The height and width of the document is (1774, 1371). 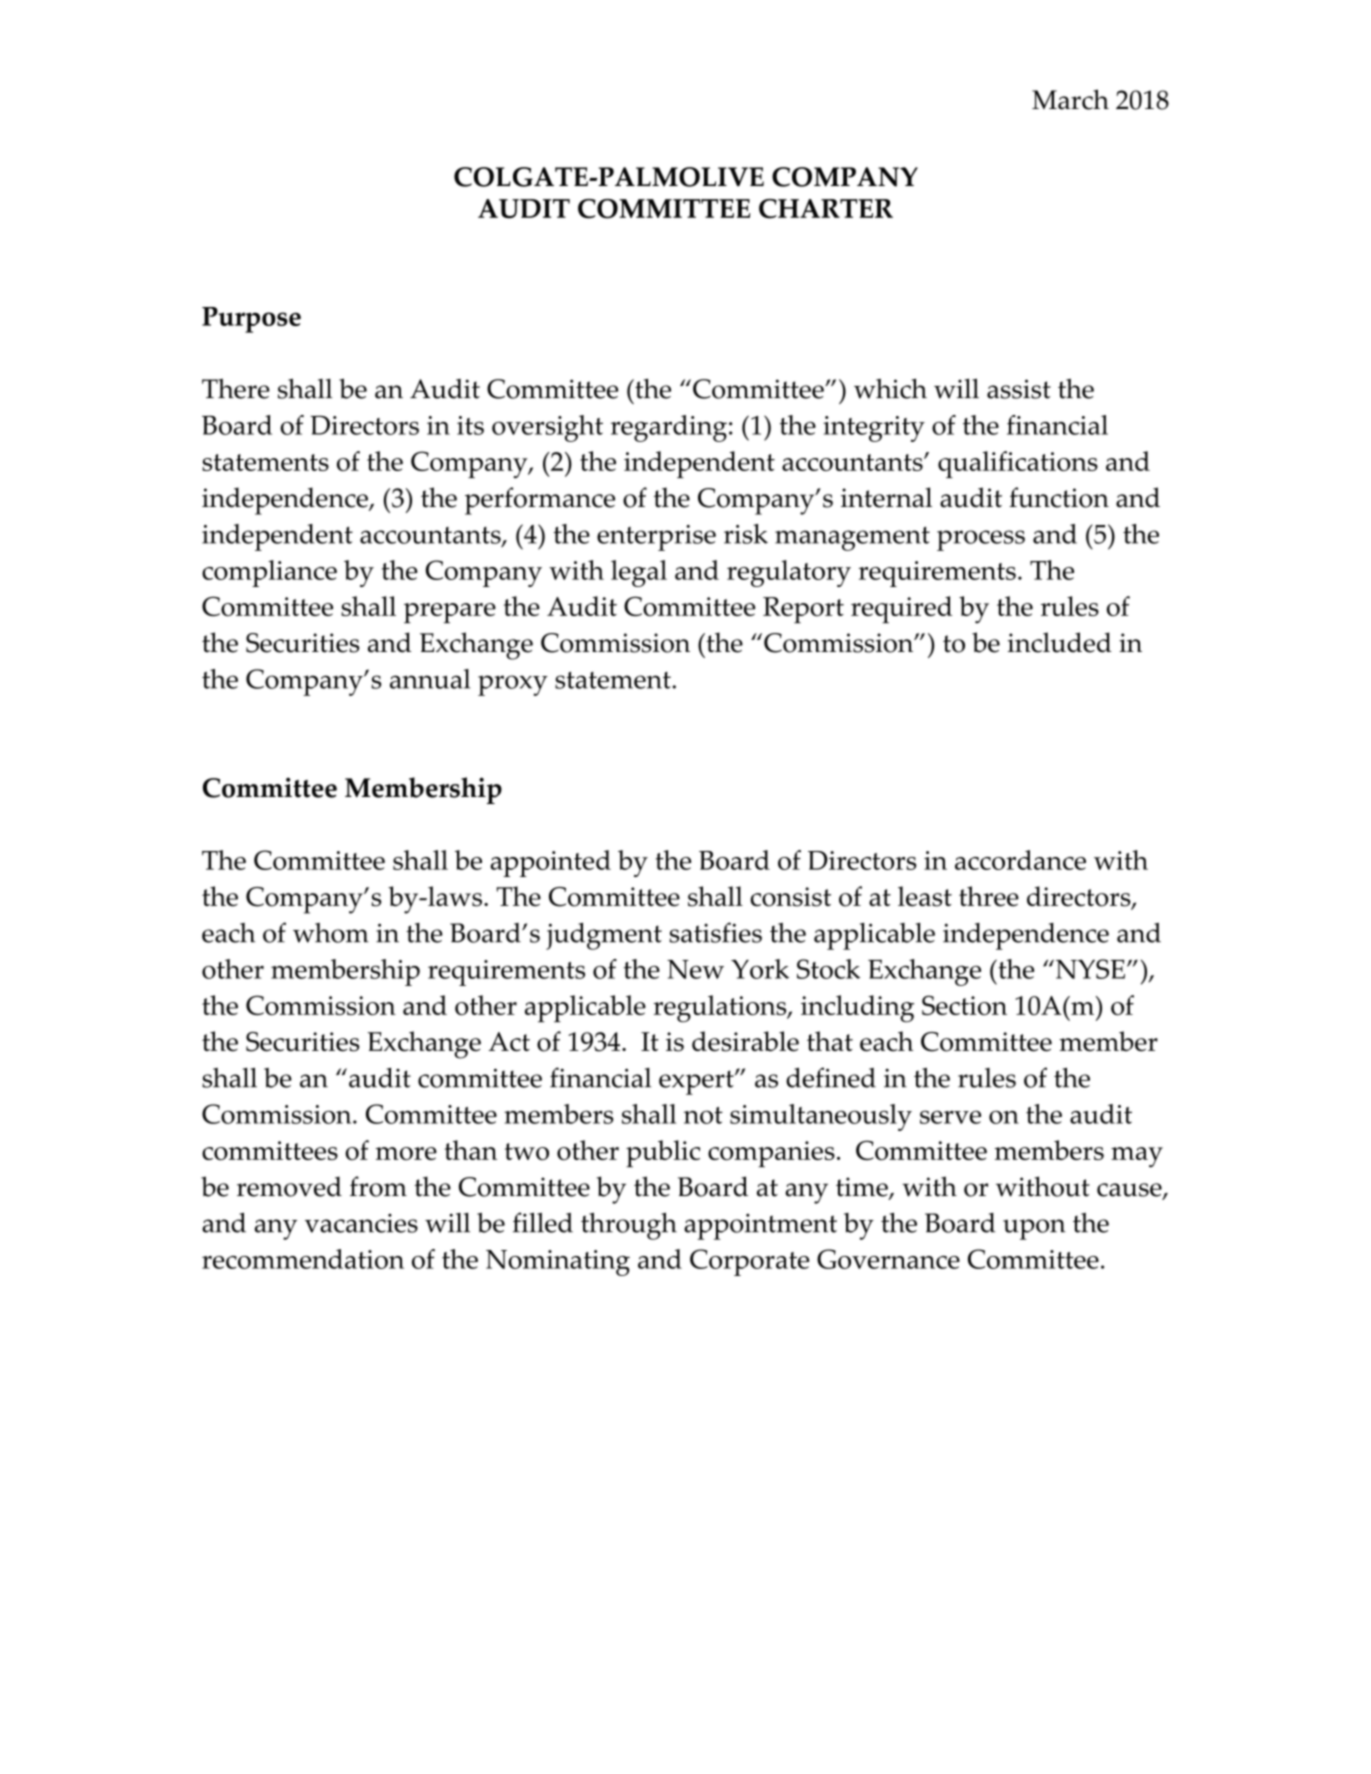 What do you see at coordinates (331, 933) in the document?
I see `whom` at bounding box center [331, 933].
